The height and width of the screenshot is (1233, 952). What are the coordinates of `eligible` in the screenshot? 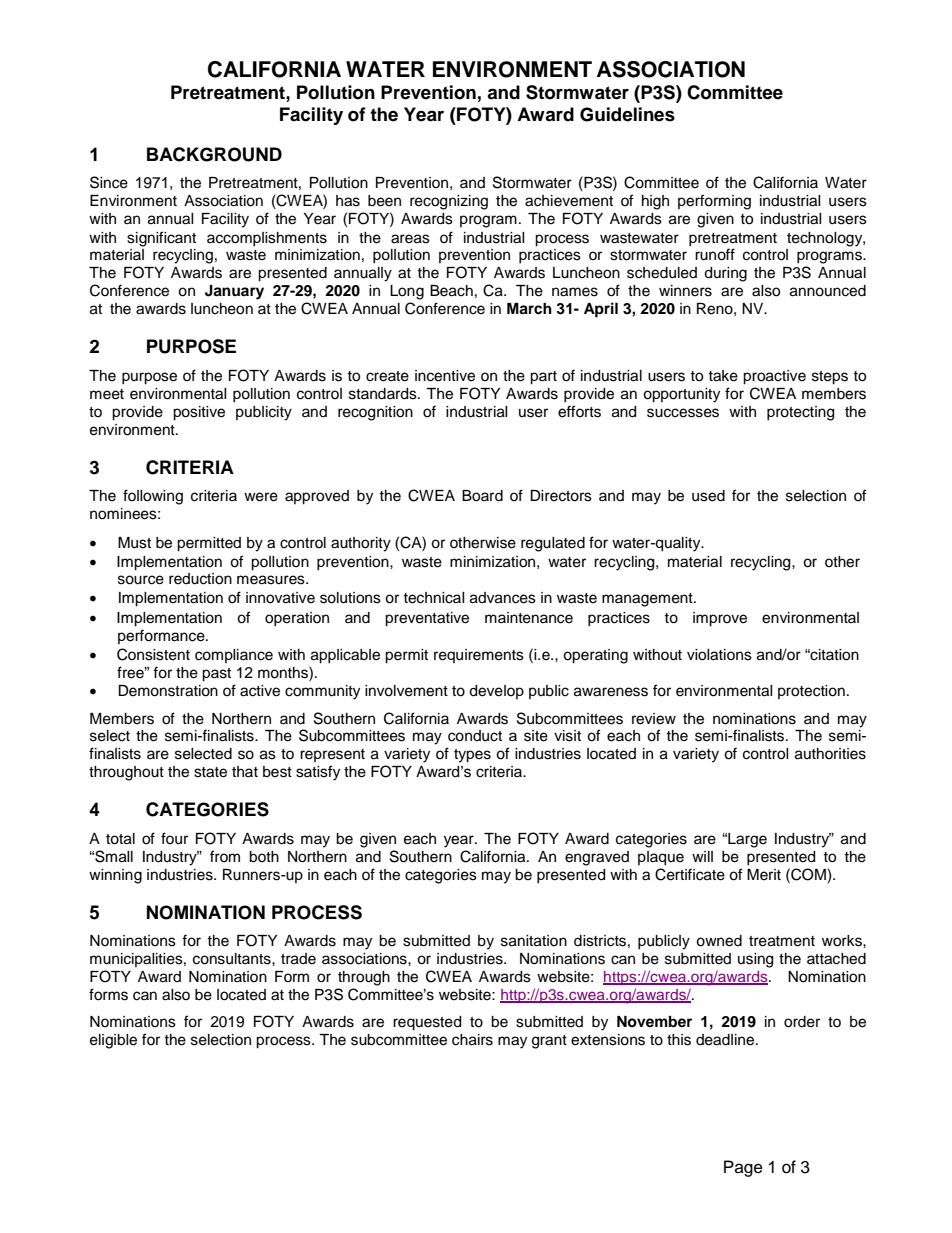 It's located at (113, 1041).
